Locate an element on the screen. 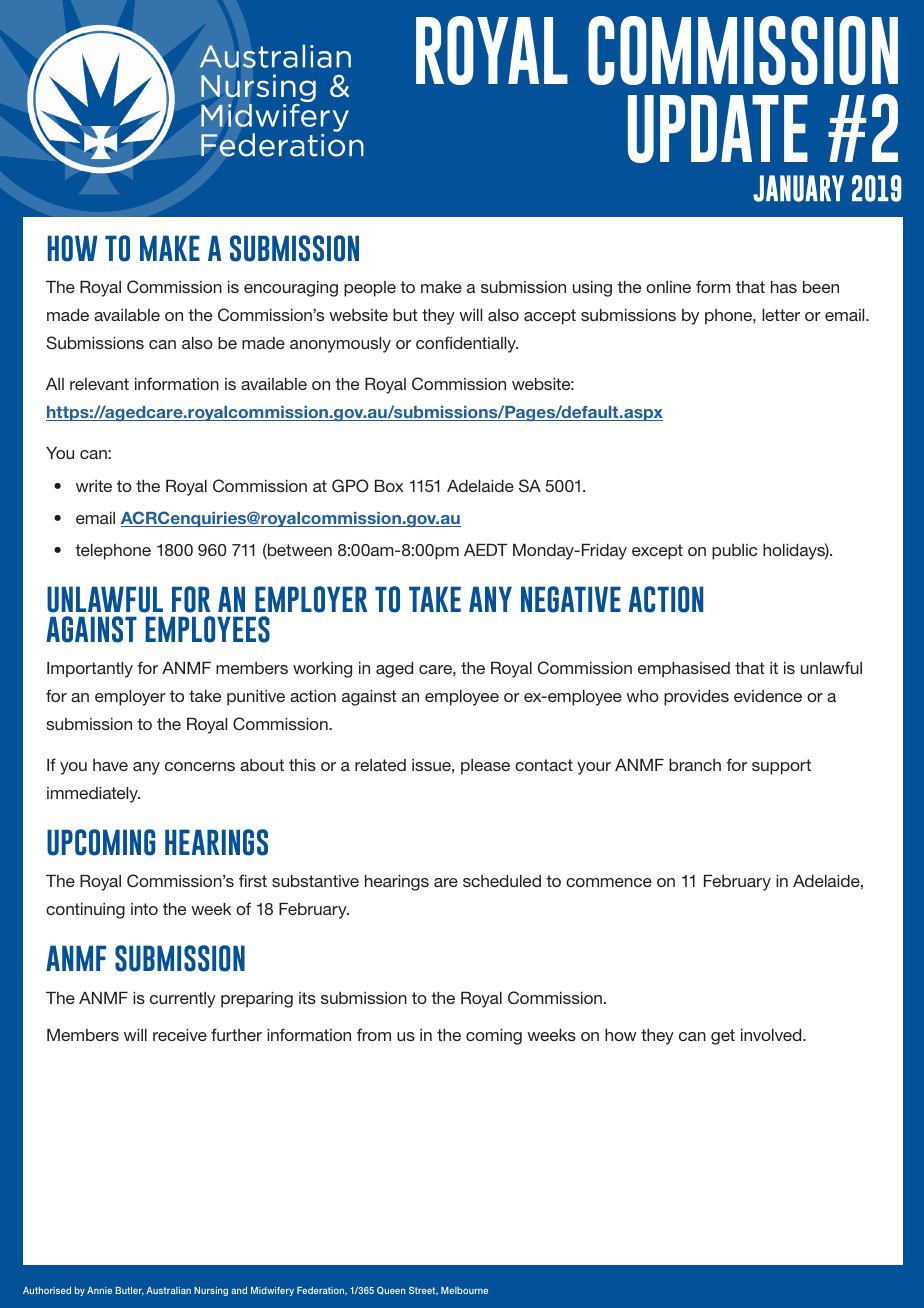 This screenshot has height=1308, width=924. Butler is located at coordinates (129, 1291).
